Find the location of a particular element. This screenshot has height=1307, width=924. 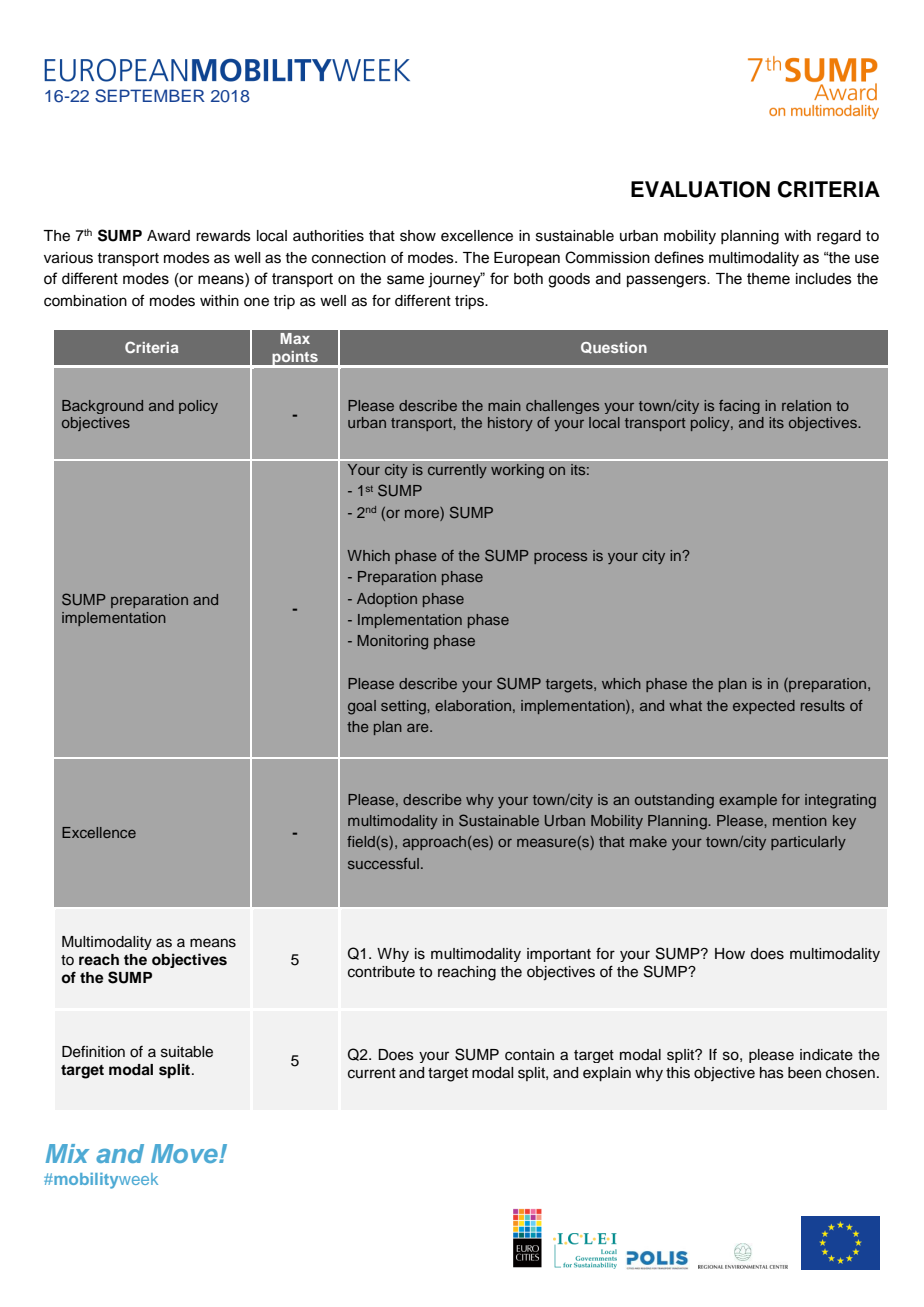

Adoption is located at coordinates (387, 600).
